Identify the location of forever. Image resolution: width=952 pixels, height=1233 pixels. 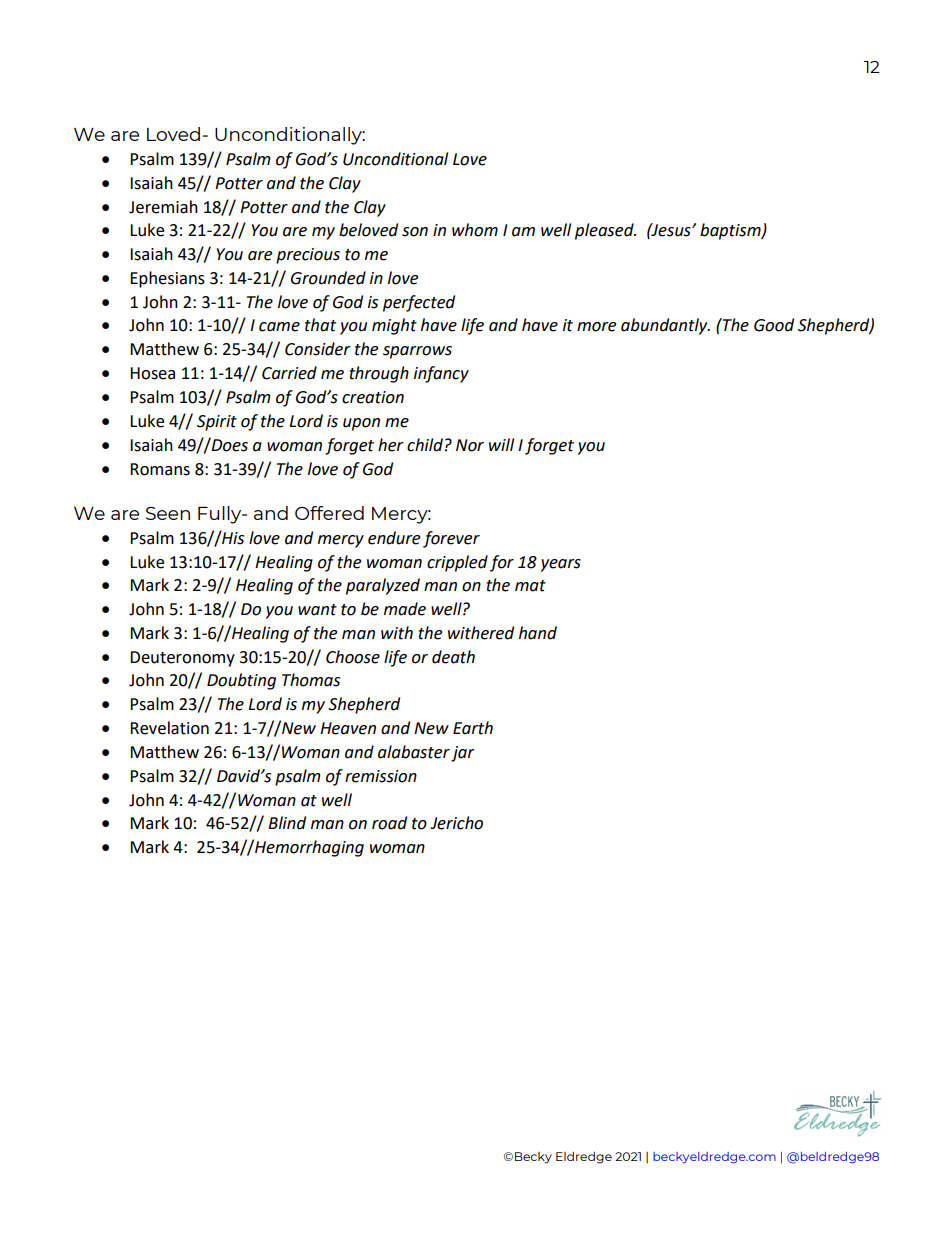
(451, 539).
